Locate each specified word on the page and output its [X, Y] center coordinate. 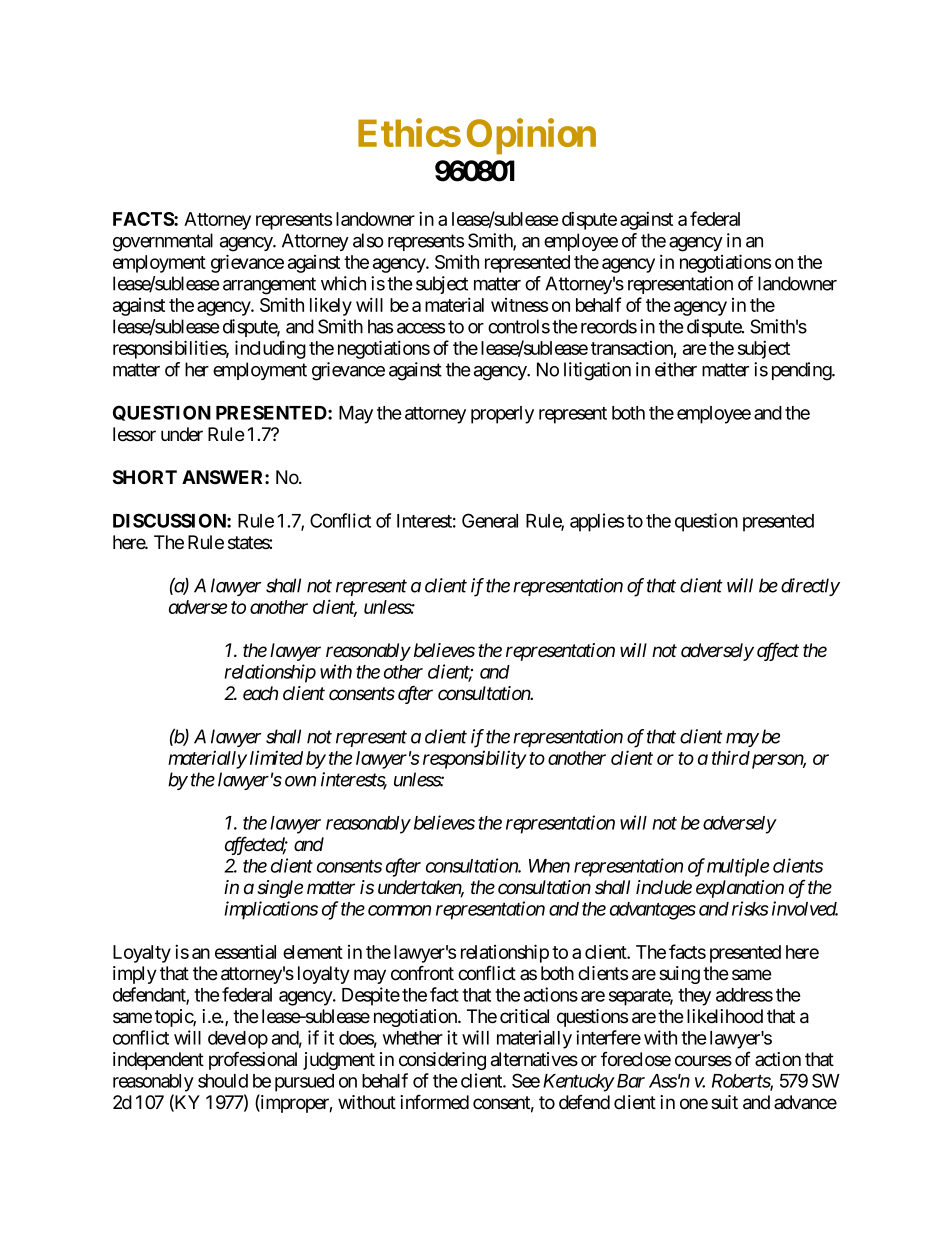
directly [810, 587]
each [260, 693]
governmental [163, 242]
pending [802, 371]
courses [703, 1061]
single [280, 889]
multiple [738, 867]
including [270, 349]
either [676, 369]
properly [502, 415]
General [490, 520]
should [223, 1081]
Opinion [531, 137]
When [549, 866]
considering [442, 1061]
